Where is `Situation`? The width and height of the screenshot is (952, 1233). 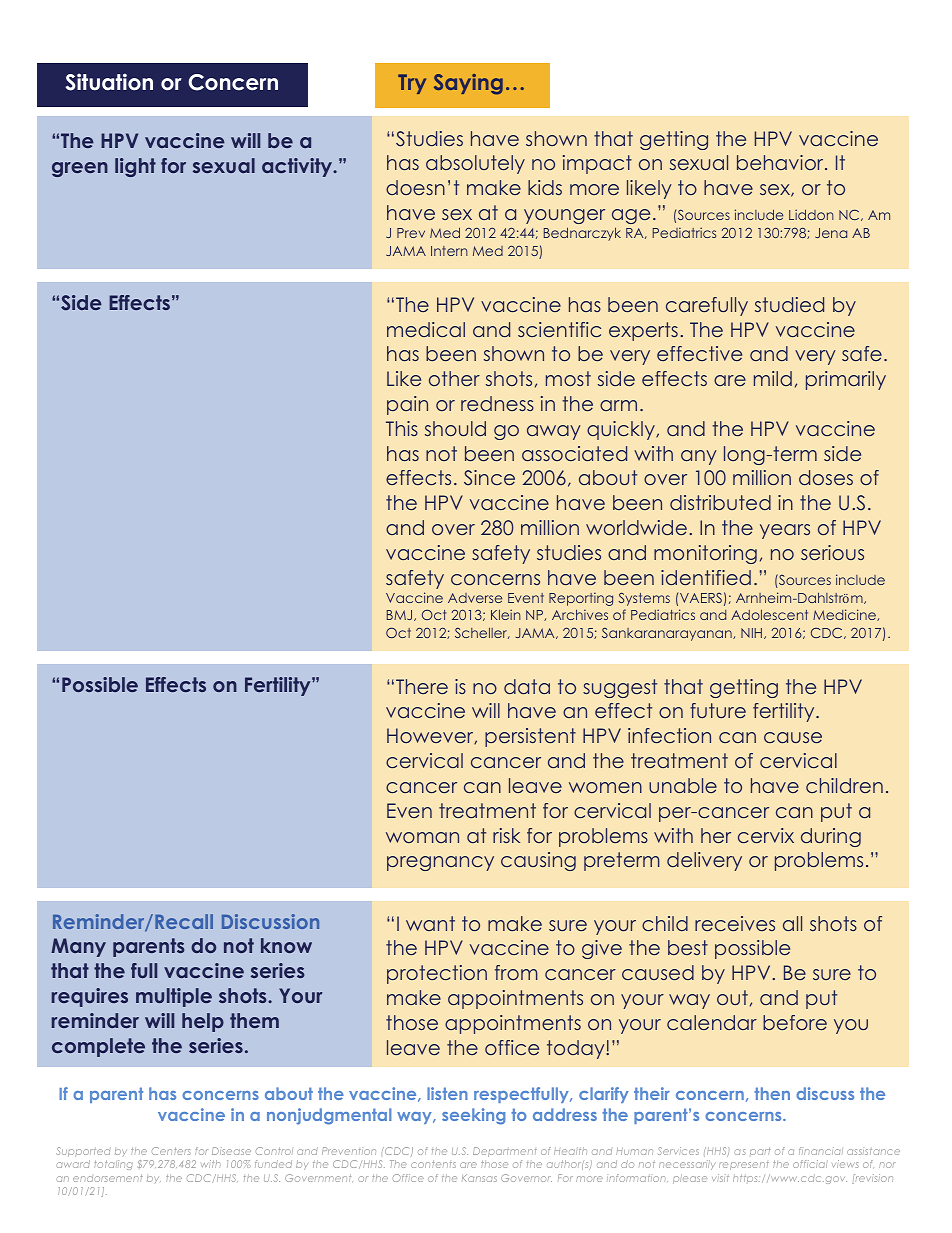
Situation is located at coordinates (109, 82).
